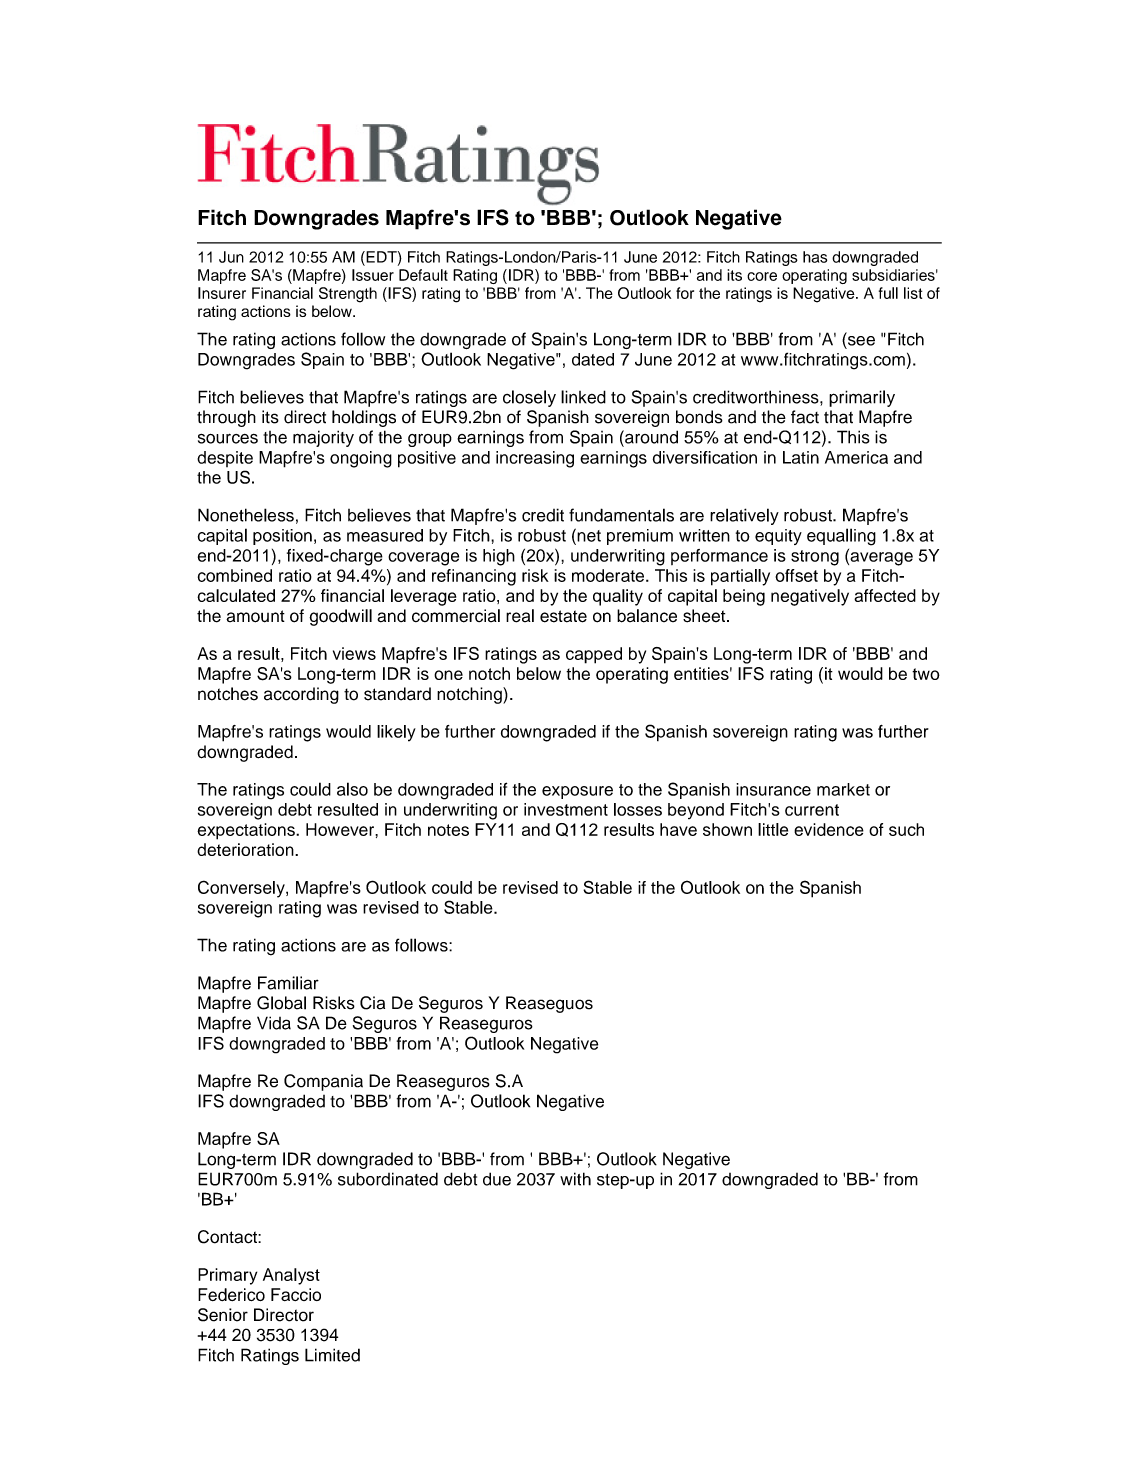  What do you see at coordinates (348, 295) in the screenshot?
I see `Strength` at bounding box center [348, 295].
